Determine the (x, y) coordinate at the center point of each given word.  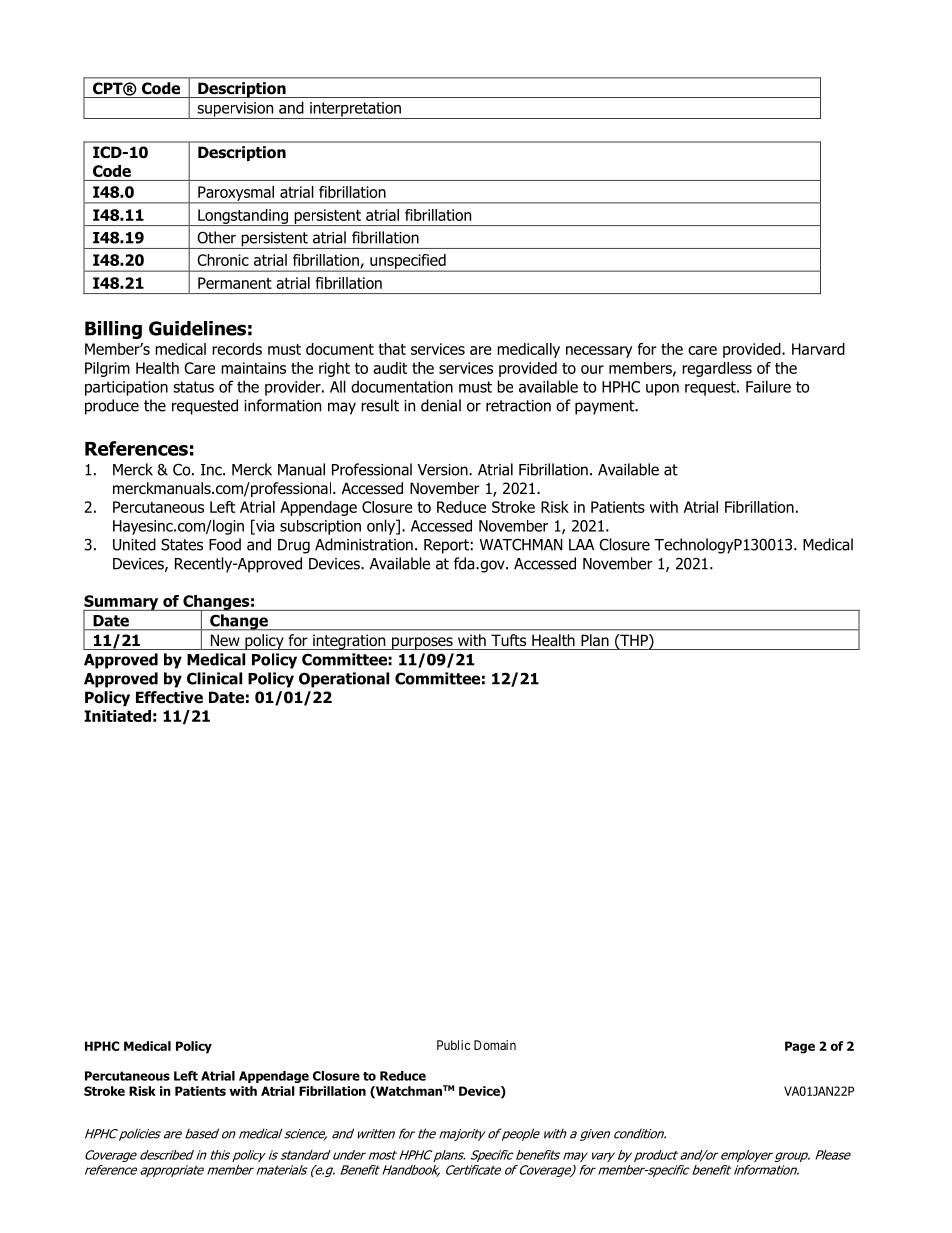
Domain (495, 1045)
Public (453, 1045)
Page (800, 1047)
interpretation (355, 110)
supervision (235, 110)
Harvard (818, 349)
